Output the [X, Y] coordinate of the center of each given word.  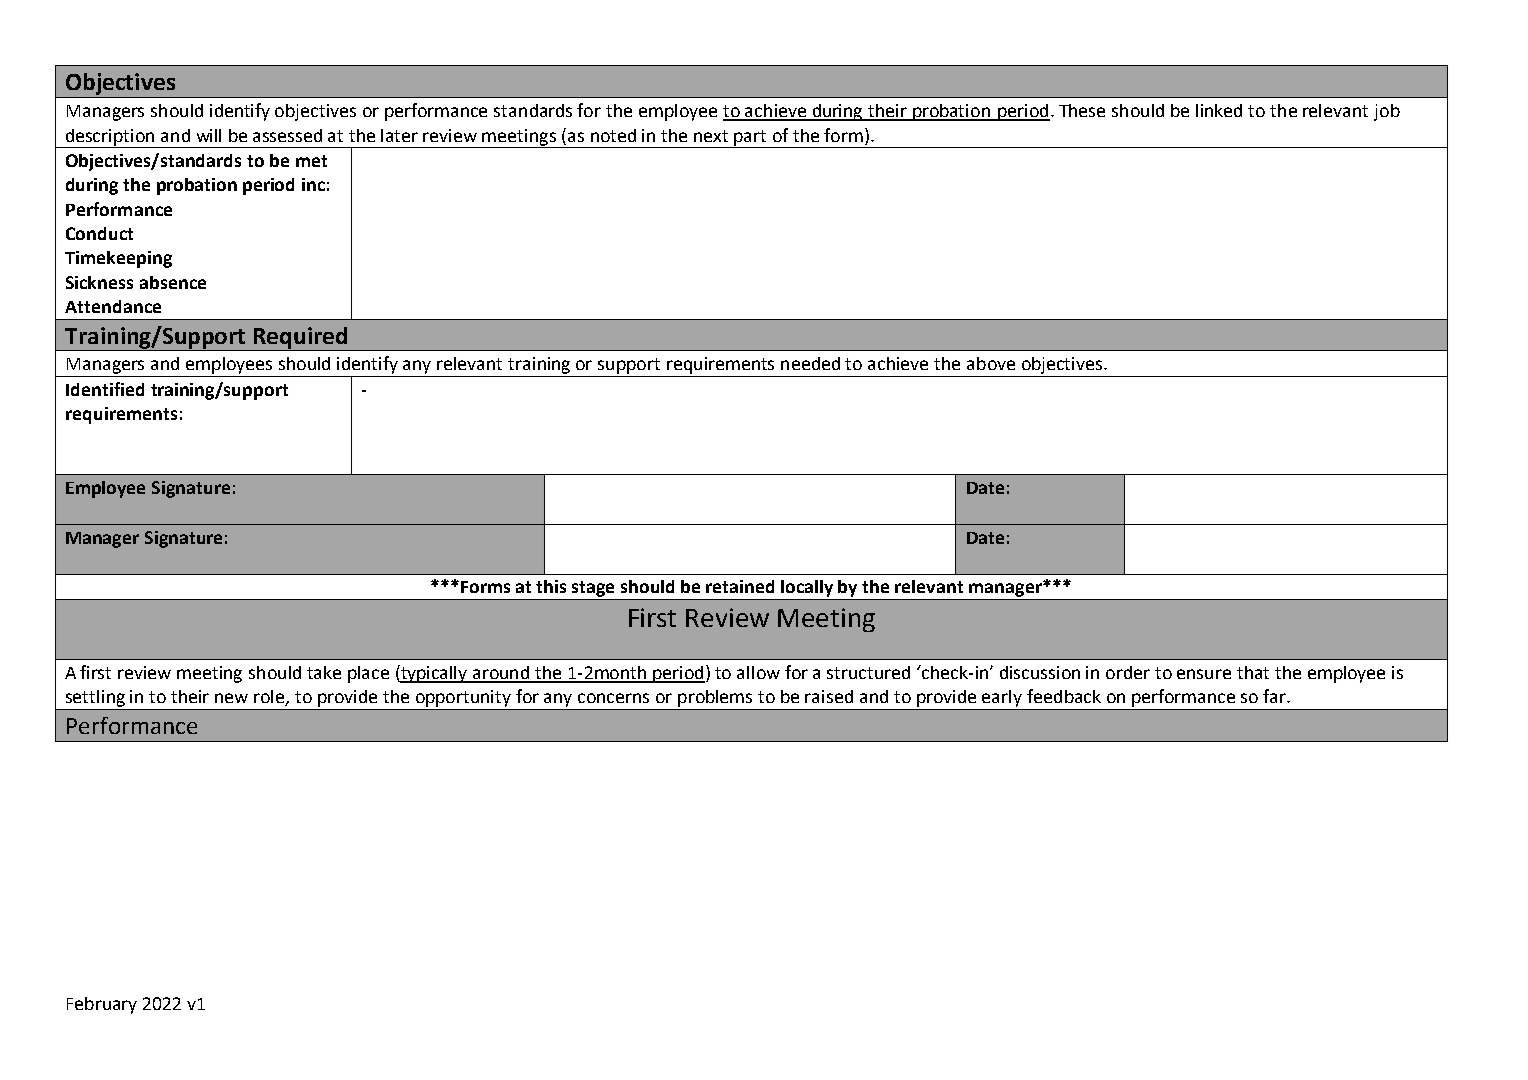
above [991, 363]
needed [810, 363]
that [1253, 672]
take [324, 672]
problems [715, 698]
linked [1219, 110]
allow [758, 672]
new [231, 698]
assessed [287, 135]
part [751, 139]
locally [807, 588]
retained [740, 586]
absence [173, 282]
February [102, 1005]
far [1276, 696]
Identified [105, 389]
